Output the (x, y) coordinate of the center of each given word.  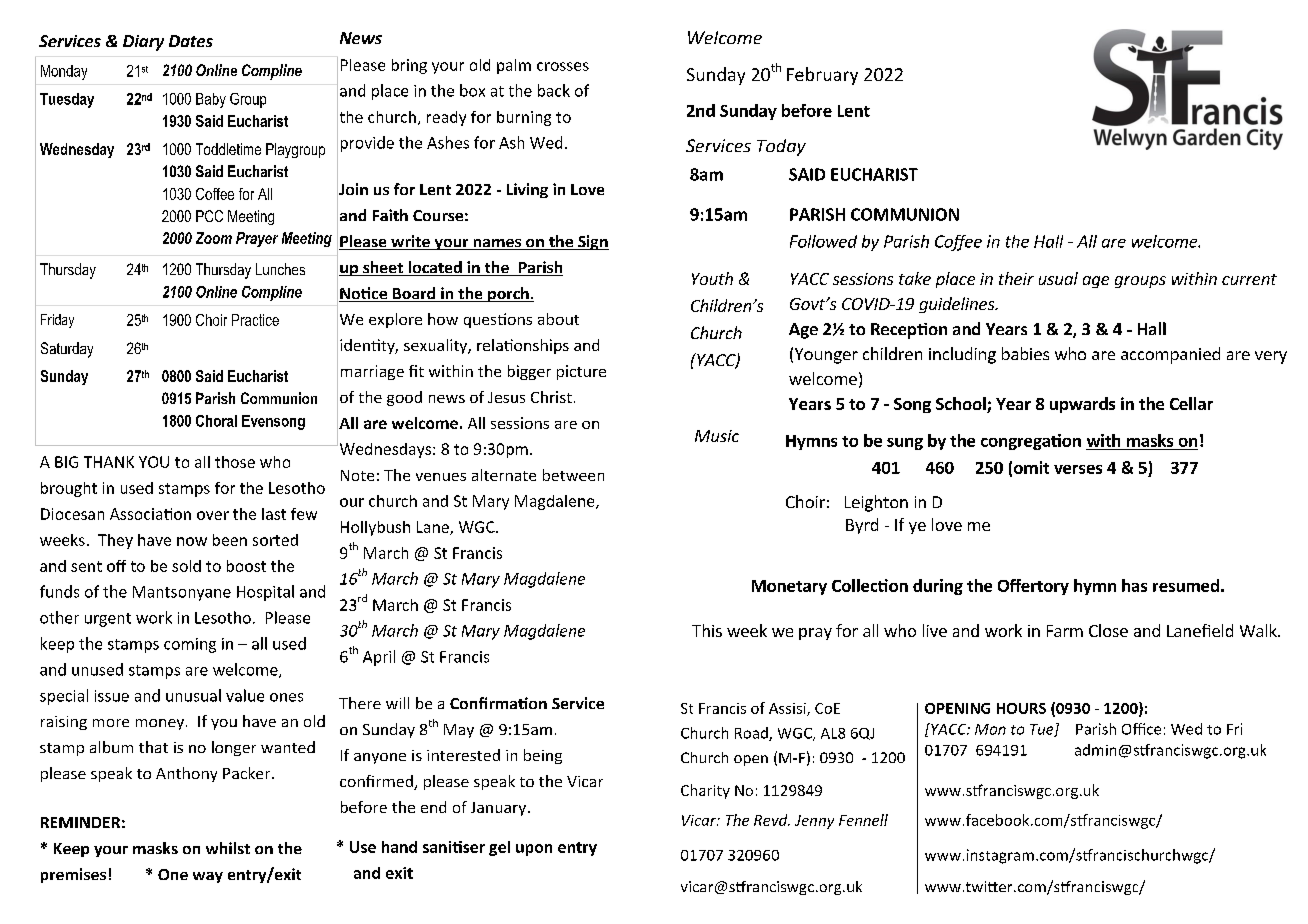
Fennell (863, 820)
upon (534, 850)
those (235, 462)
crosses (563, 66)
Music (717, 436)
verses (1078, 469)
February (822, 76)
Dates (191, 41)
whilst (228, 848)
